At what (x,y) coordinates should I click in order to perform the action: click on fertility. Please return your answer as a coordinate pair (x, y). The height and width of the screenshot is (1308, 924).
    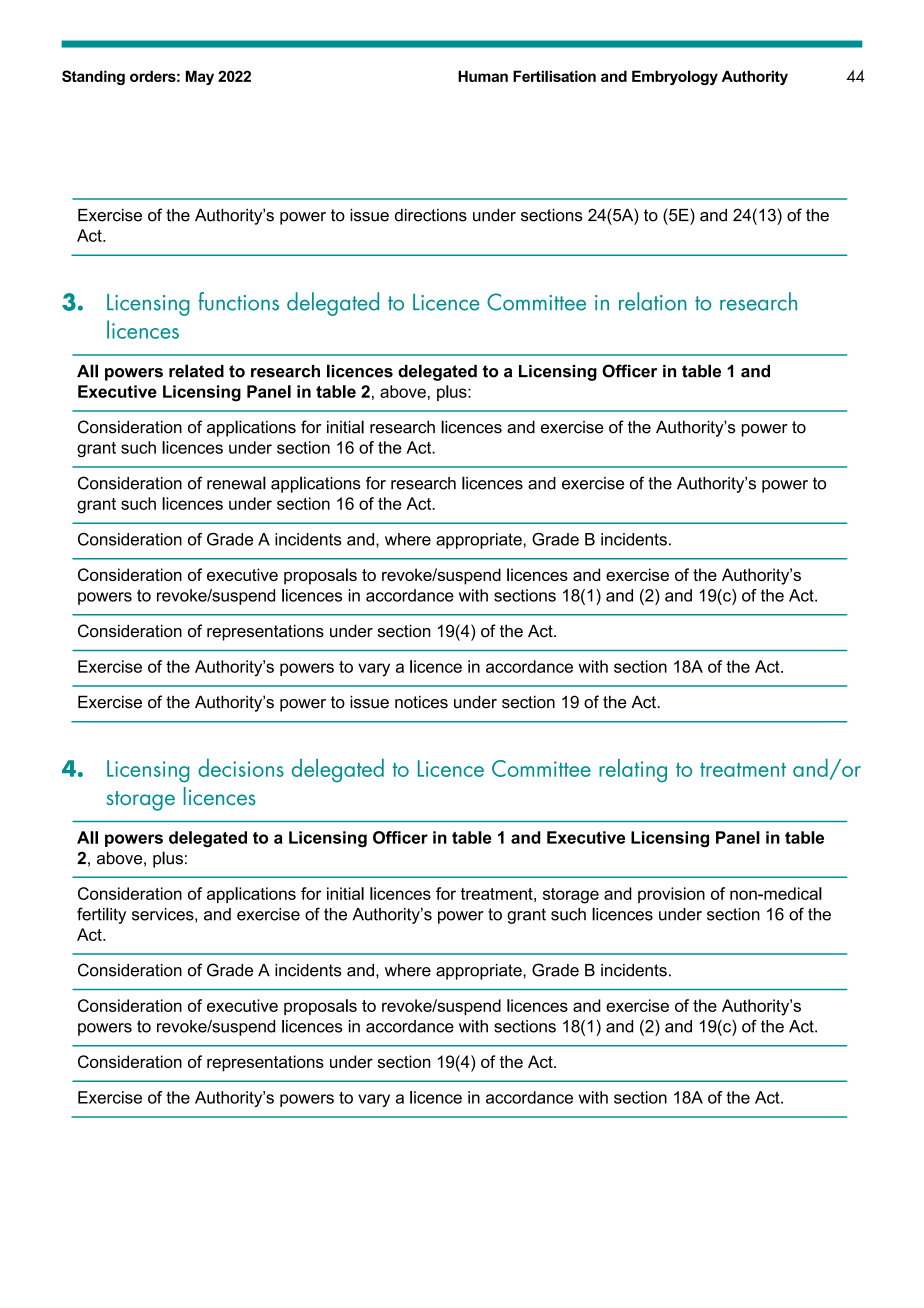
    Looking at the image, I should click on (101, 915).
